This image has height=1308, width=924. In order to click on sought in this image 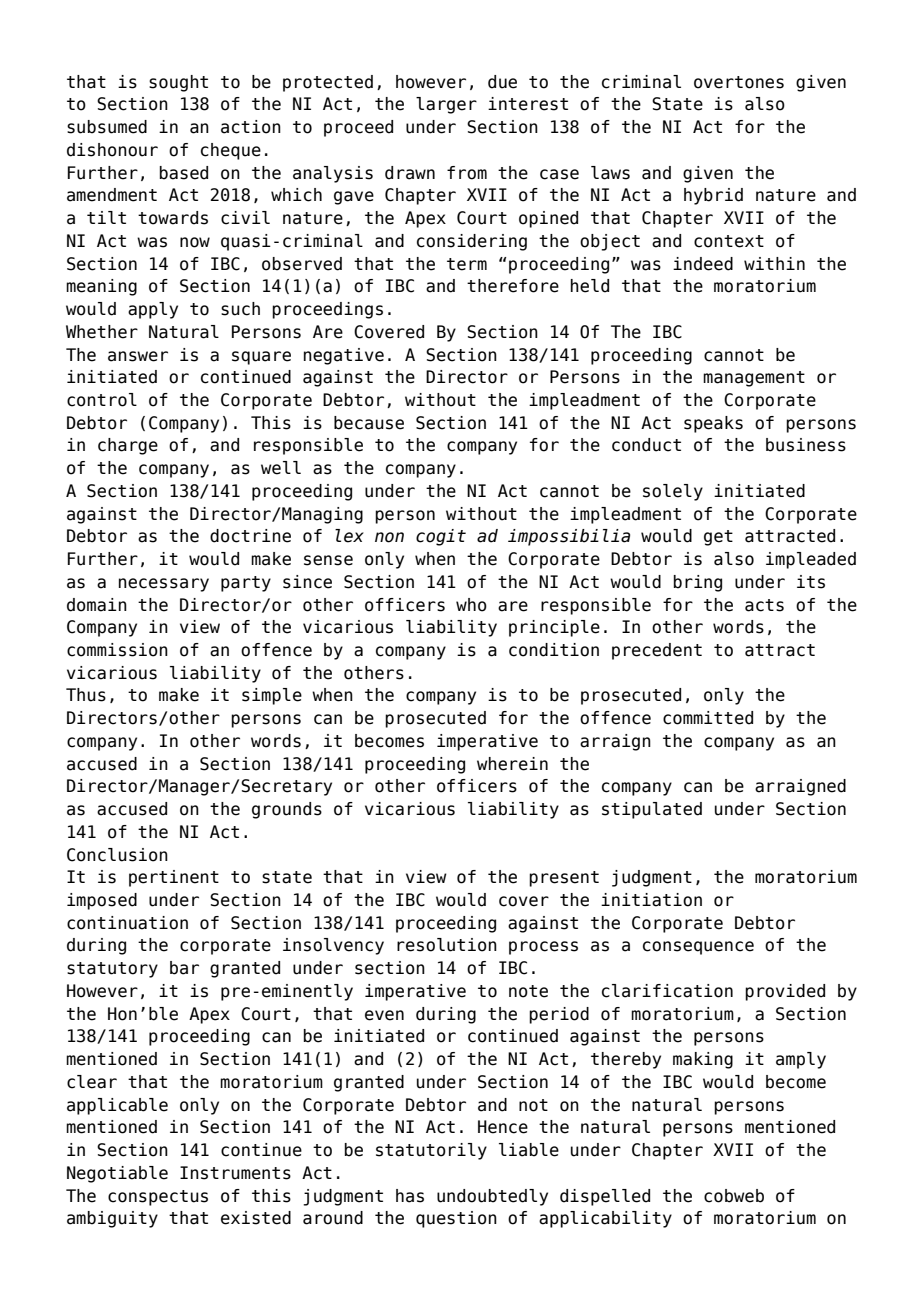, I will do `click(178, 83)`.
